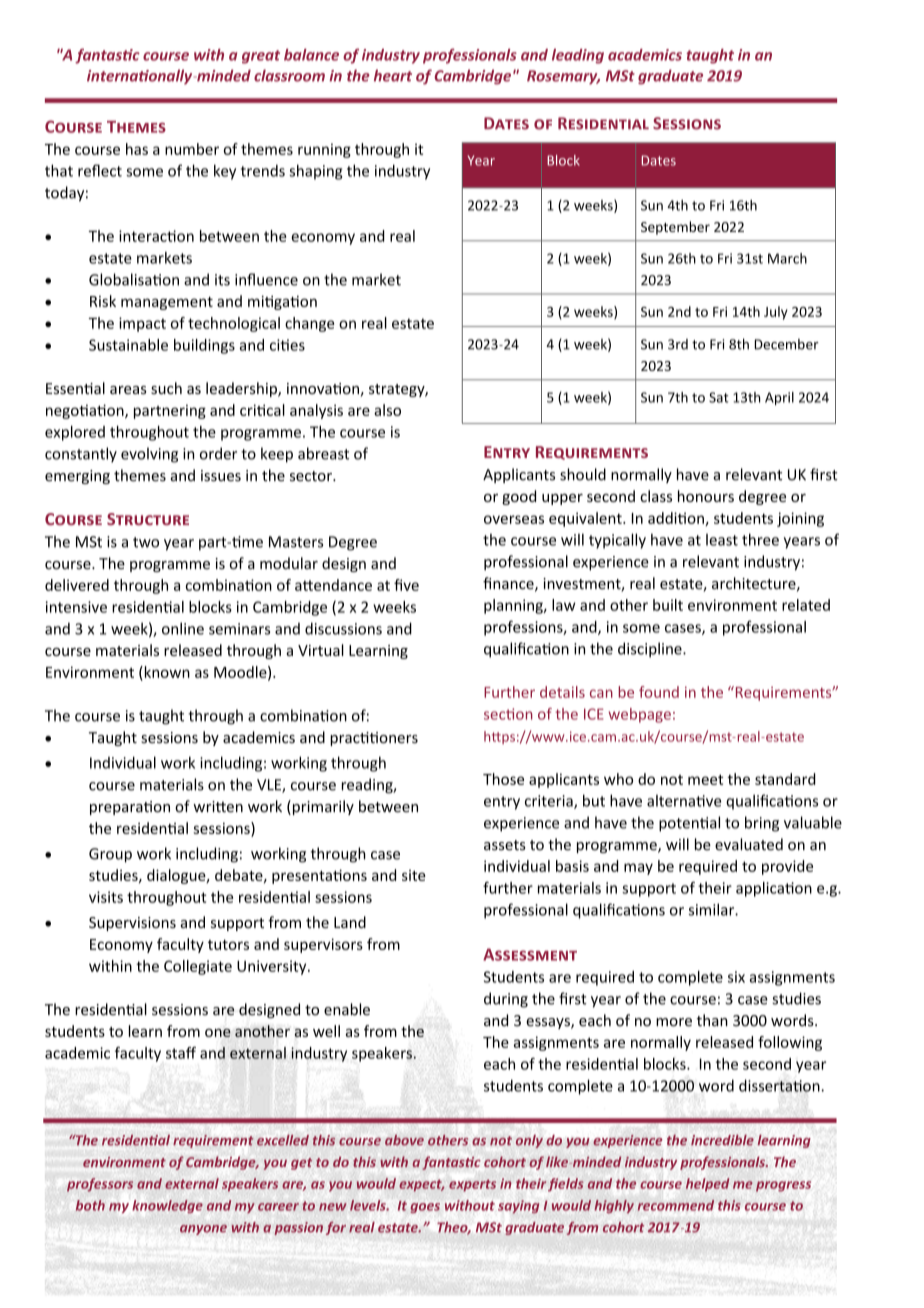  I want to click on leading, so click(578, 56).
